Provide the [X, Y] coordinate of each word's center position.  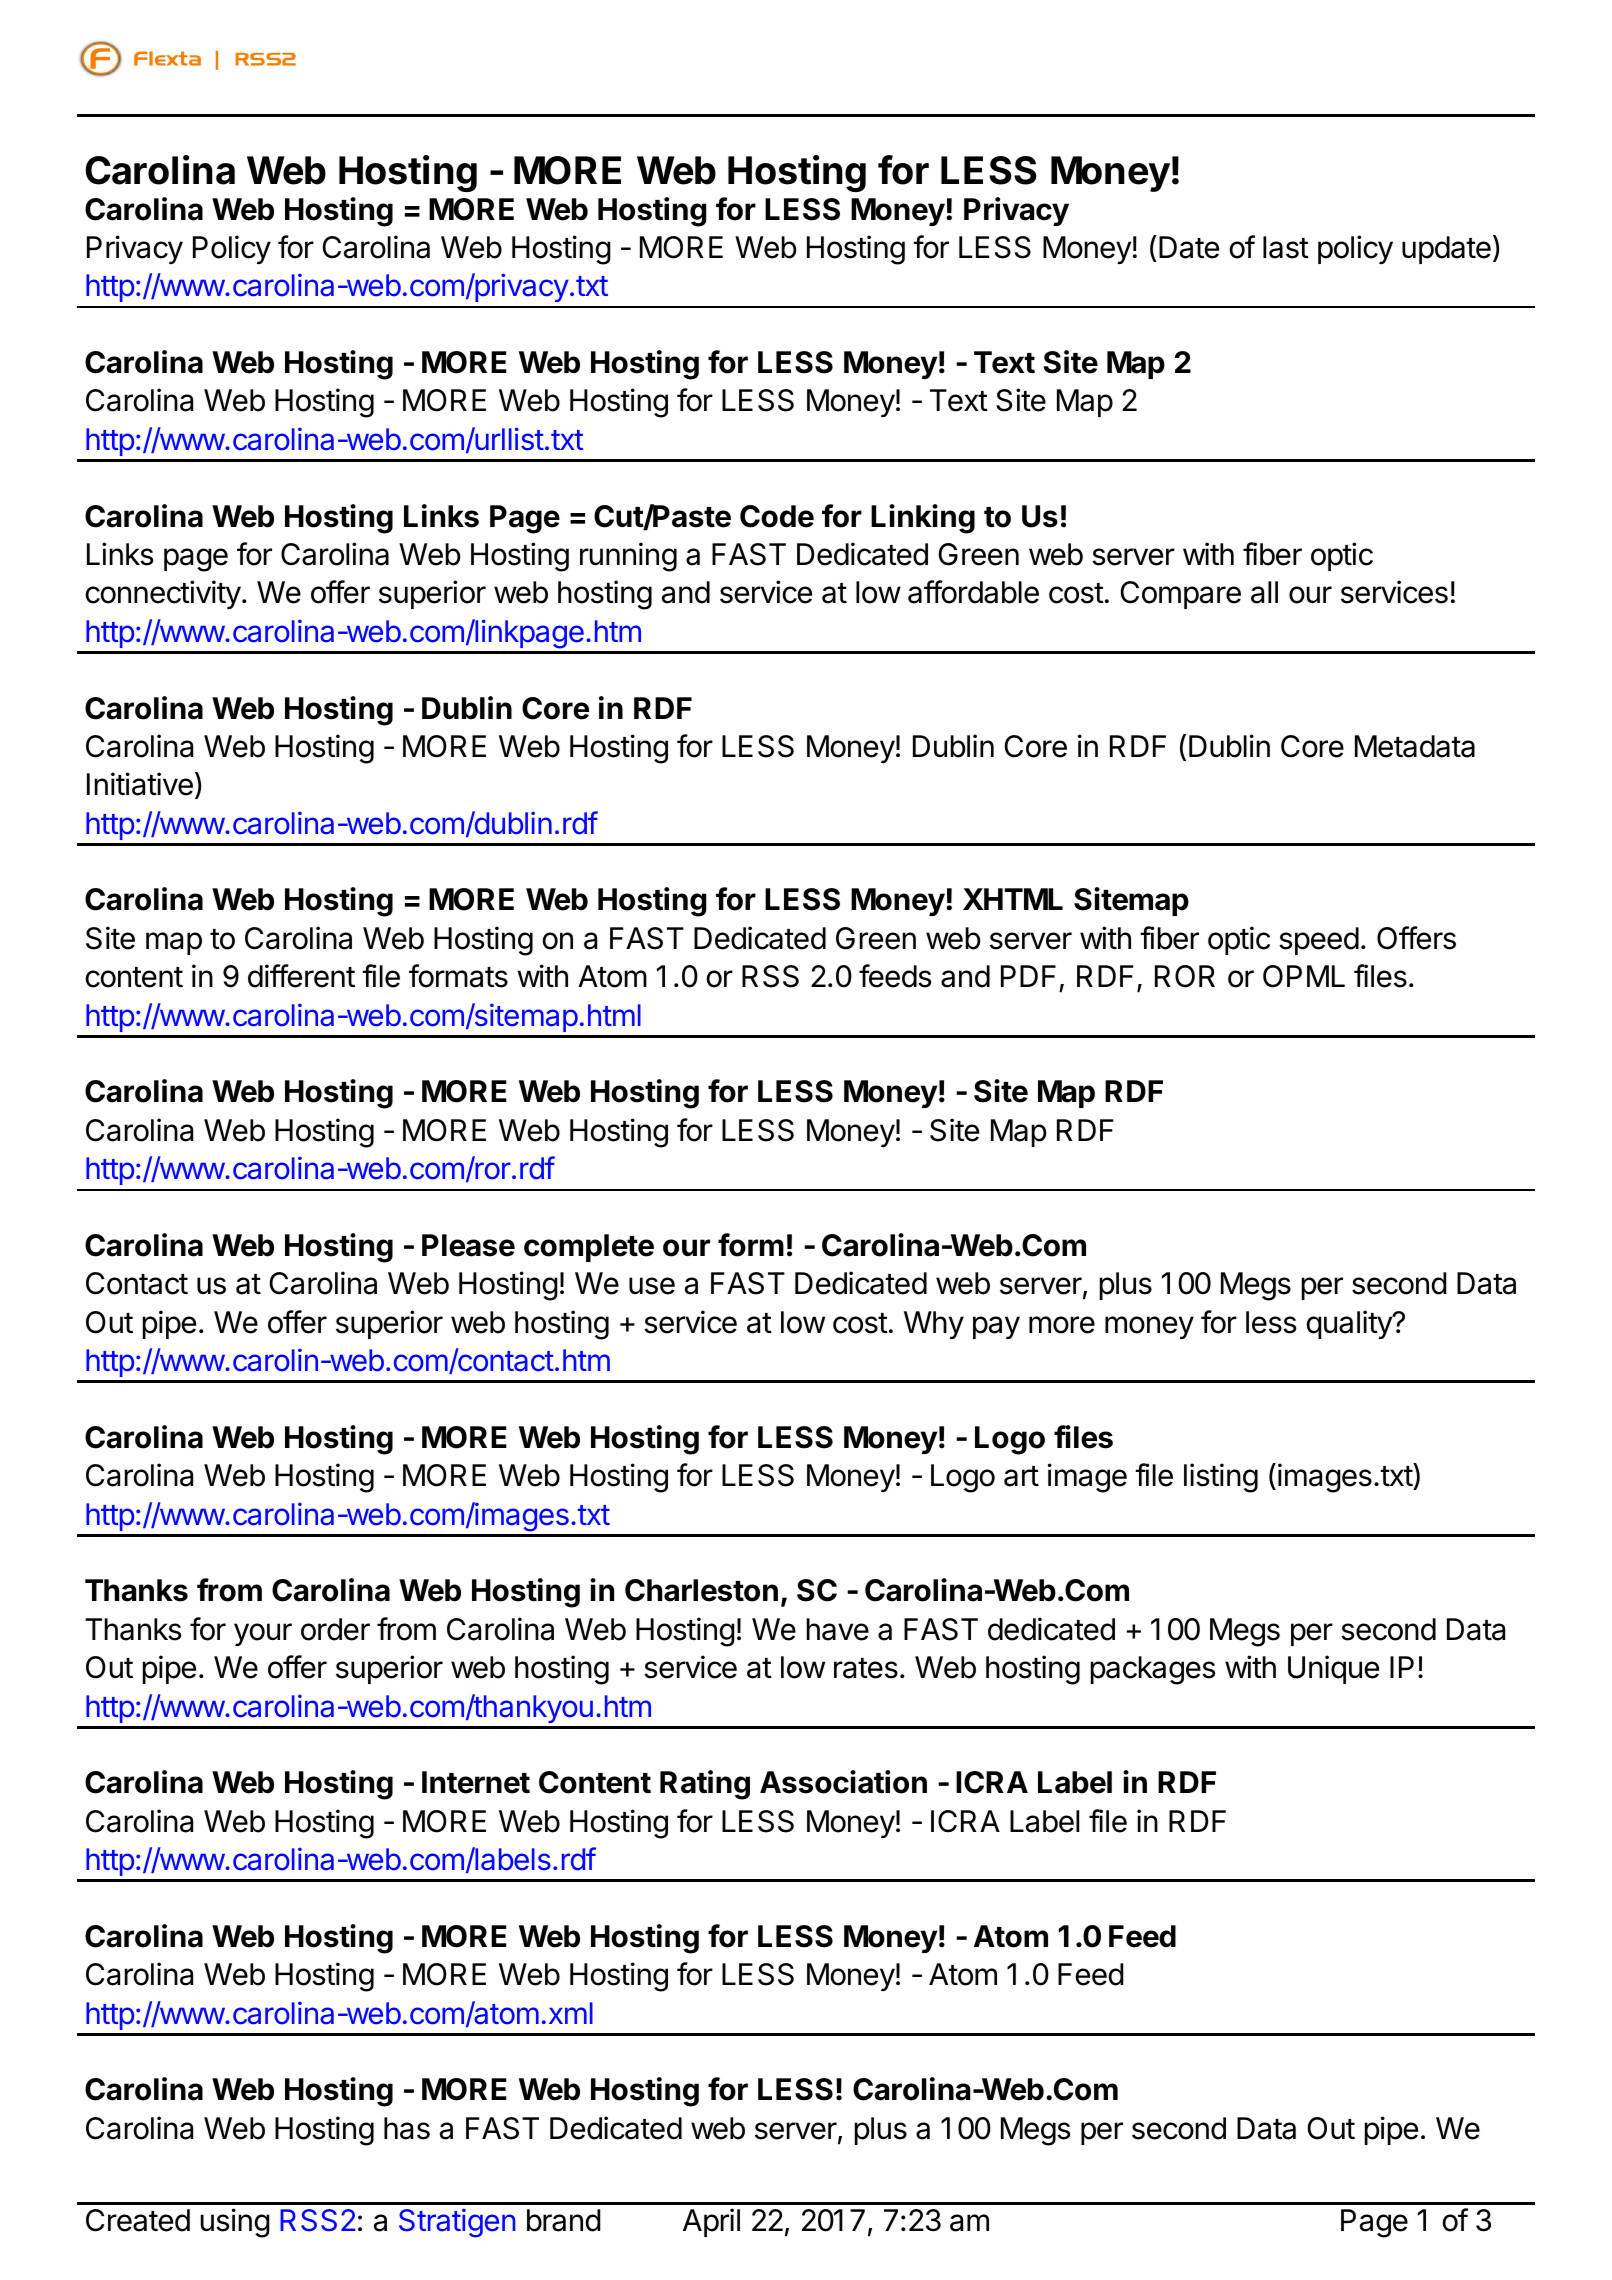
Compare [1180, 595]
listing [1221, 1478]
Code [777, 516]
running [628, 557]
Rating [705, 1785]
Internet [476, 1782]
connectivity [163, 594]
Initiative [140, 784]
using [235, 2223]
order [335, 1629]
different [301, 976]
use [652, 1286]
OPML [1304, 976]
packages [1153, 1670]
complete [589, 1248]
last [1286, 247]
